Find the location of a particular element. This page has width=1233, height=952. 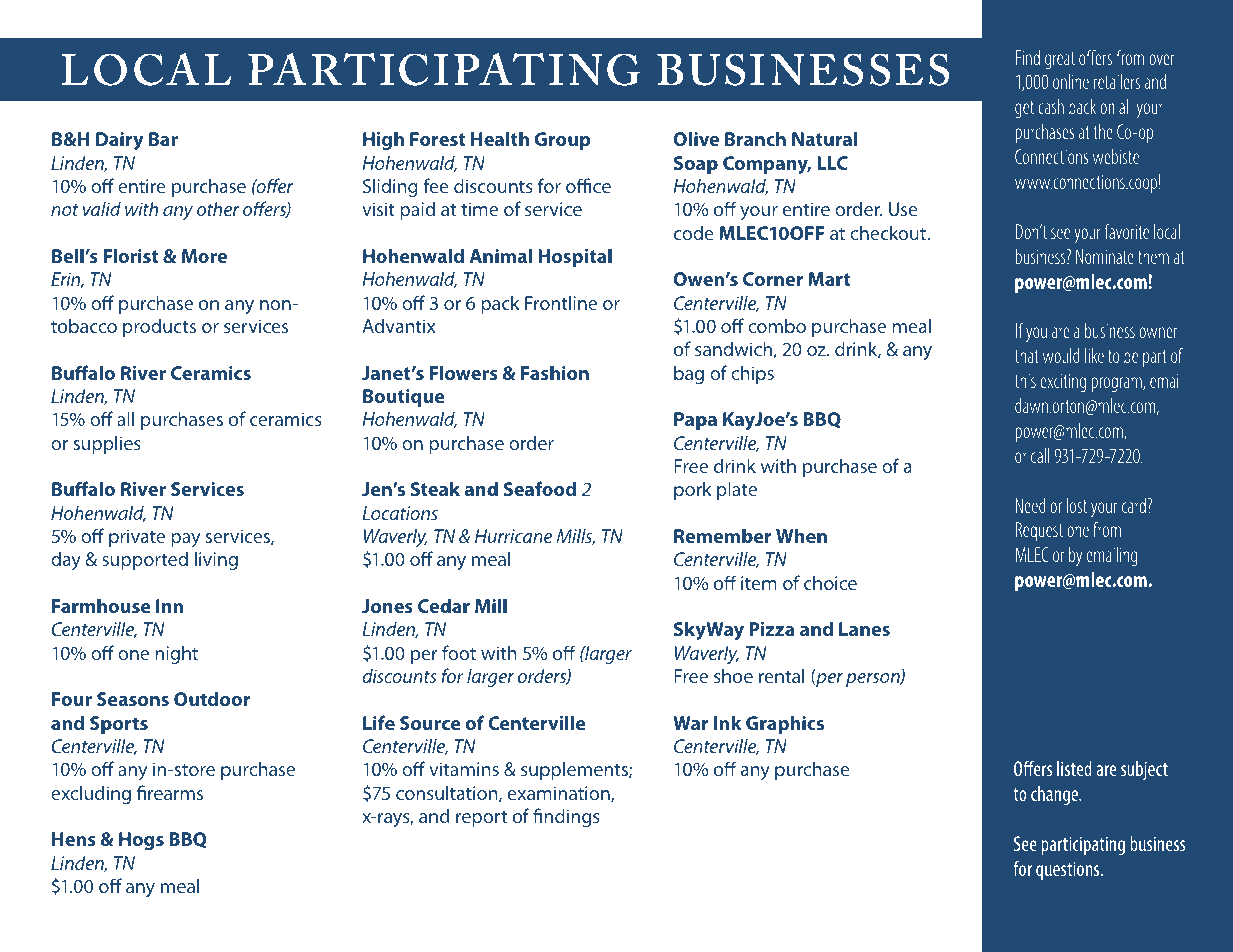

Frontline is located at coordinates (561, 302).
